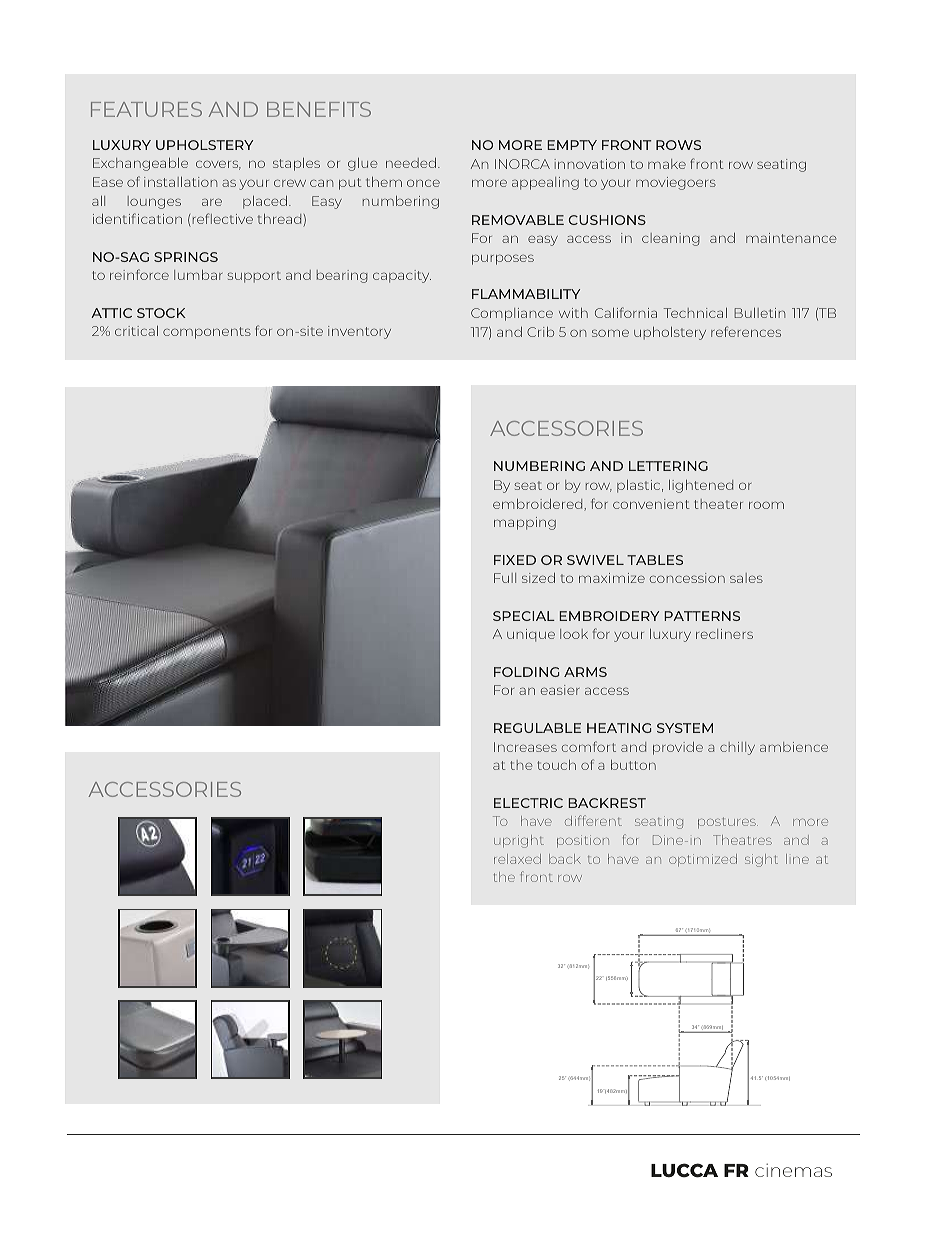 This screenshot has height=1233, width=952. Describe the element at coordinates (218, 165) in the screenshot. I see `covers` at that location.
